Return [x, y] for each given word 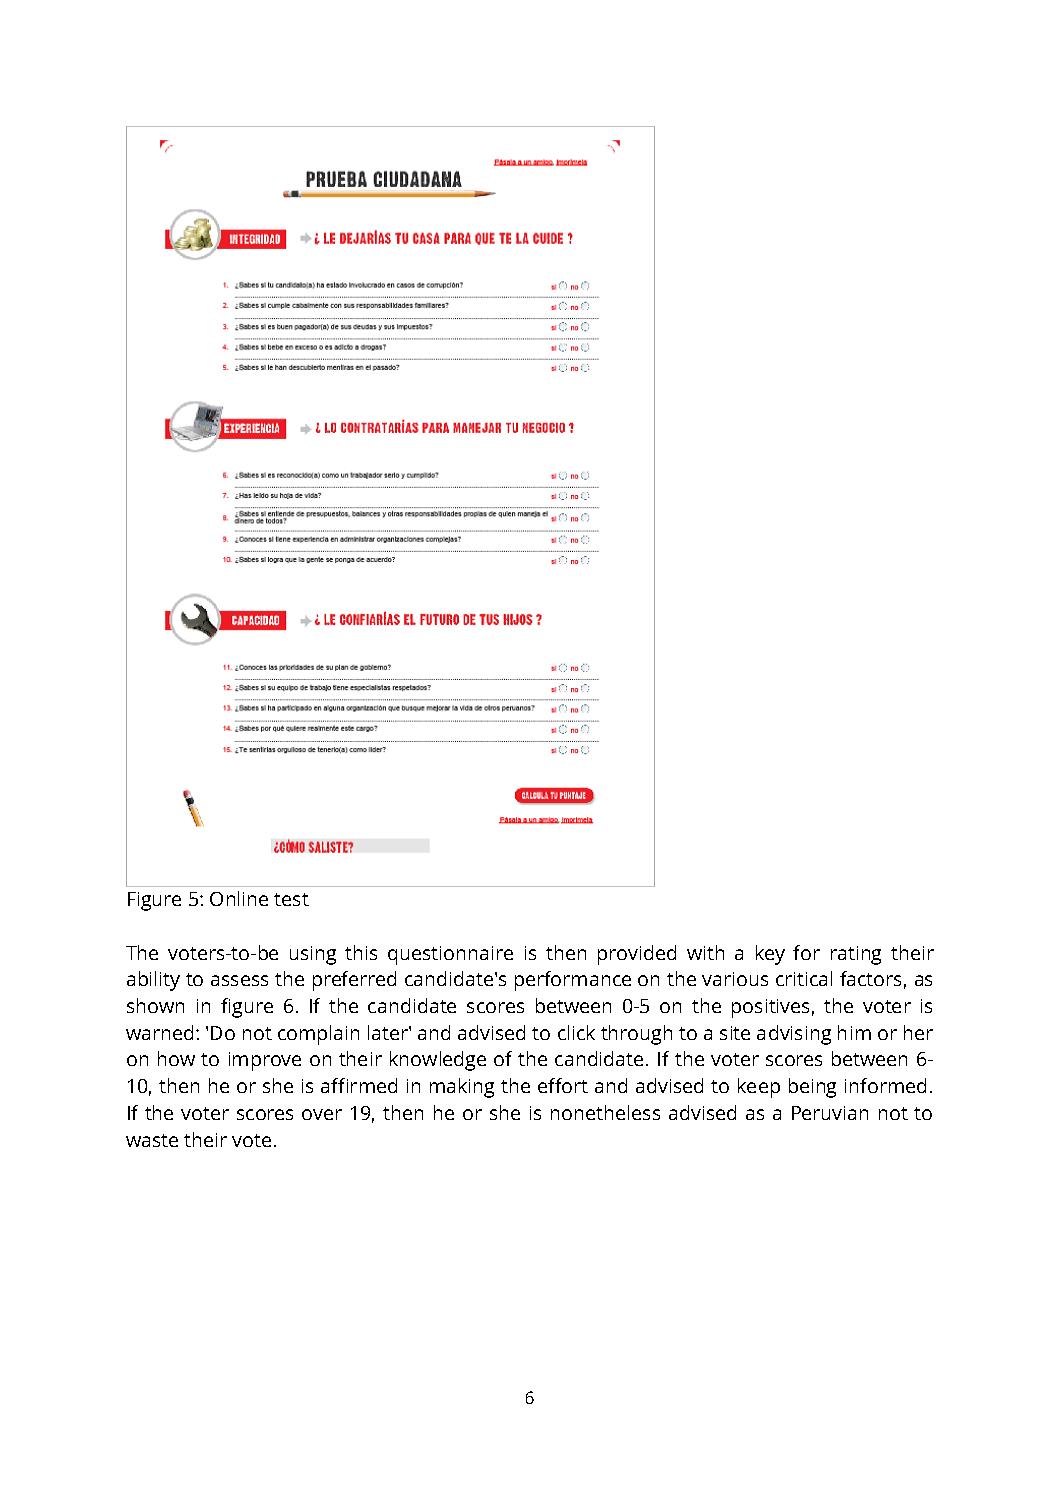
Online [239, 898]
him [854, 1032]
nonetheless [605, 1112]
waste [152, 1140]
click [576, 1032]
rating [856, 955]
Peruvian [830, 1113]
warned [159, 1032]
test [291, 899]
